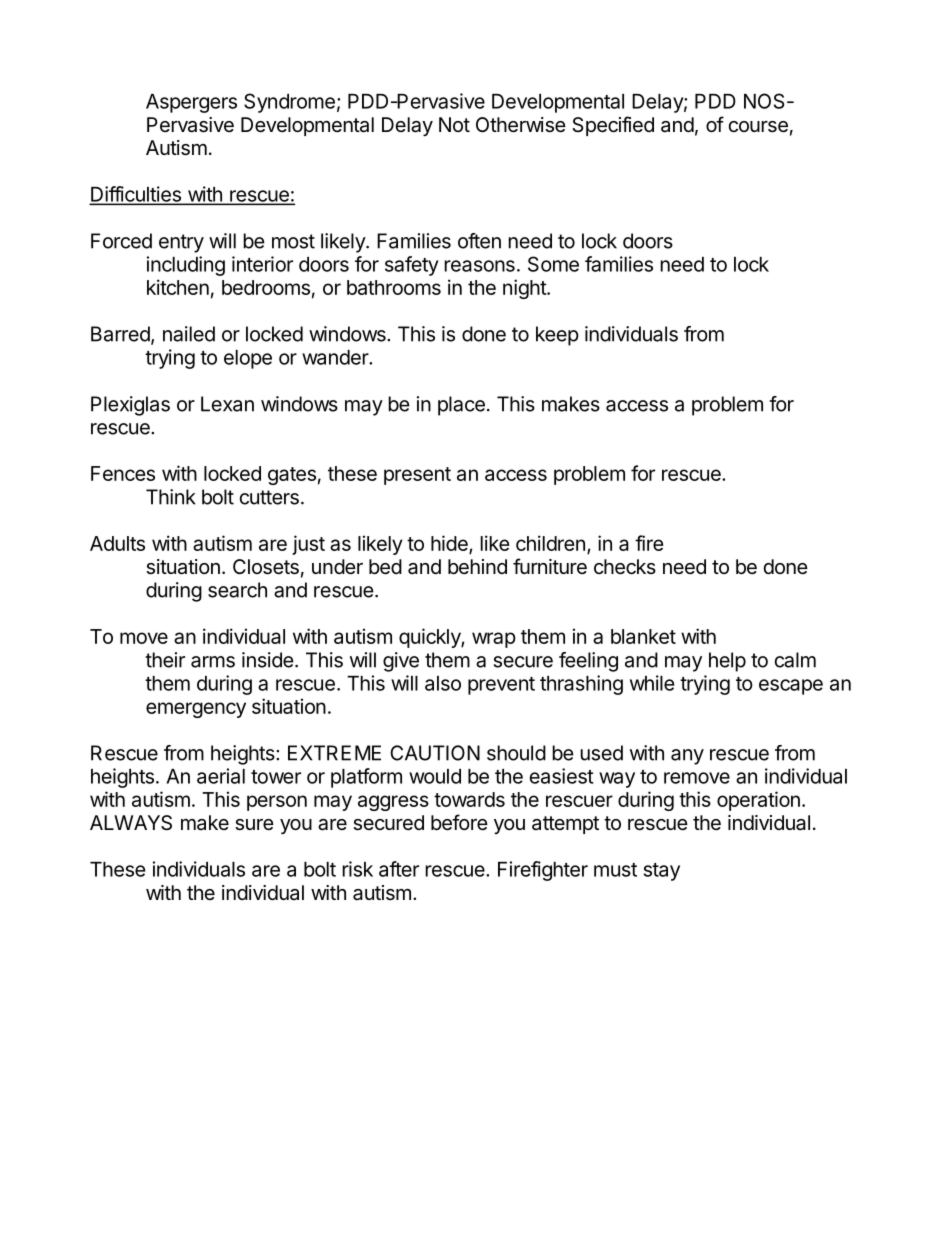  What do you see at coordinates (625, 567) in the page?
I see `checks` at bounding box center [625, 567].
